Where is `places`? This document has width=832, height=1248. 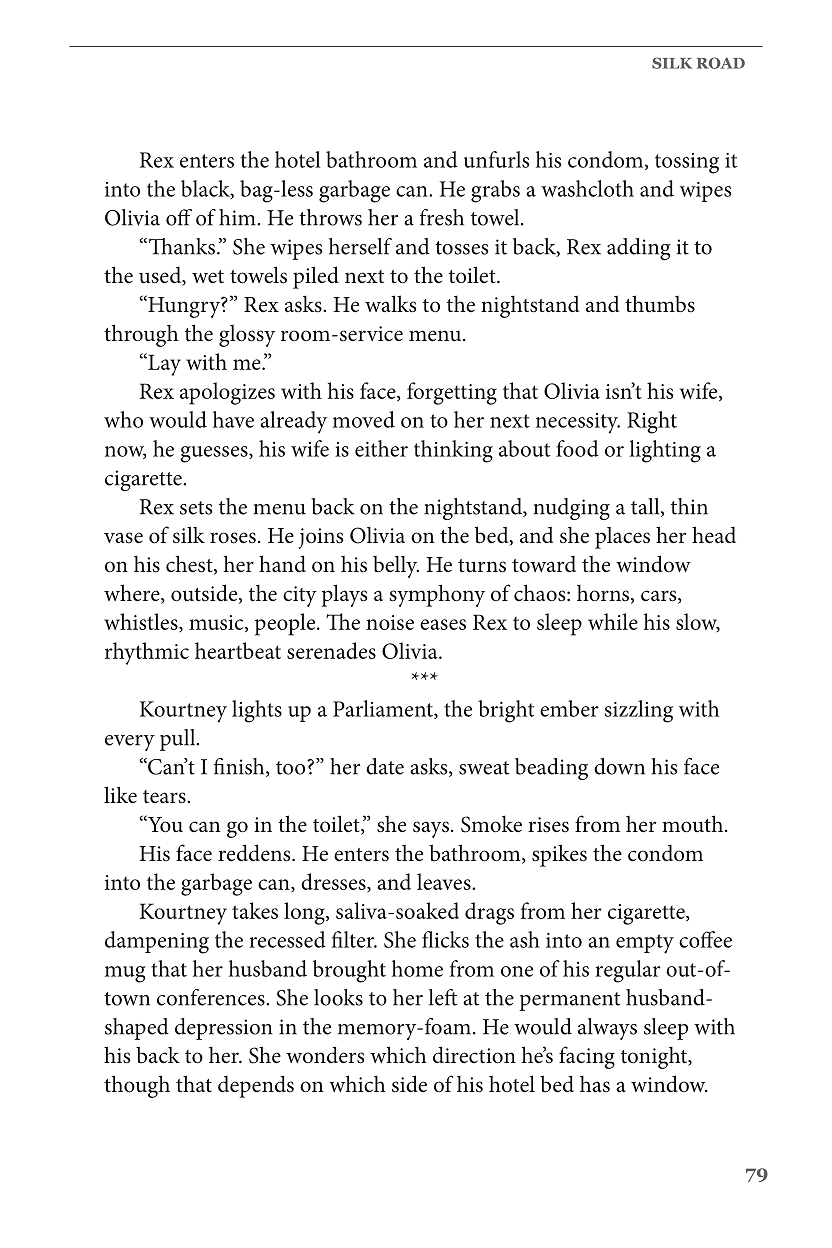 places is located at coordinates (622, 538).
